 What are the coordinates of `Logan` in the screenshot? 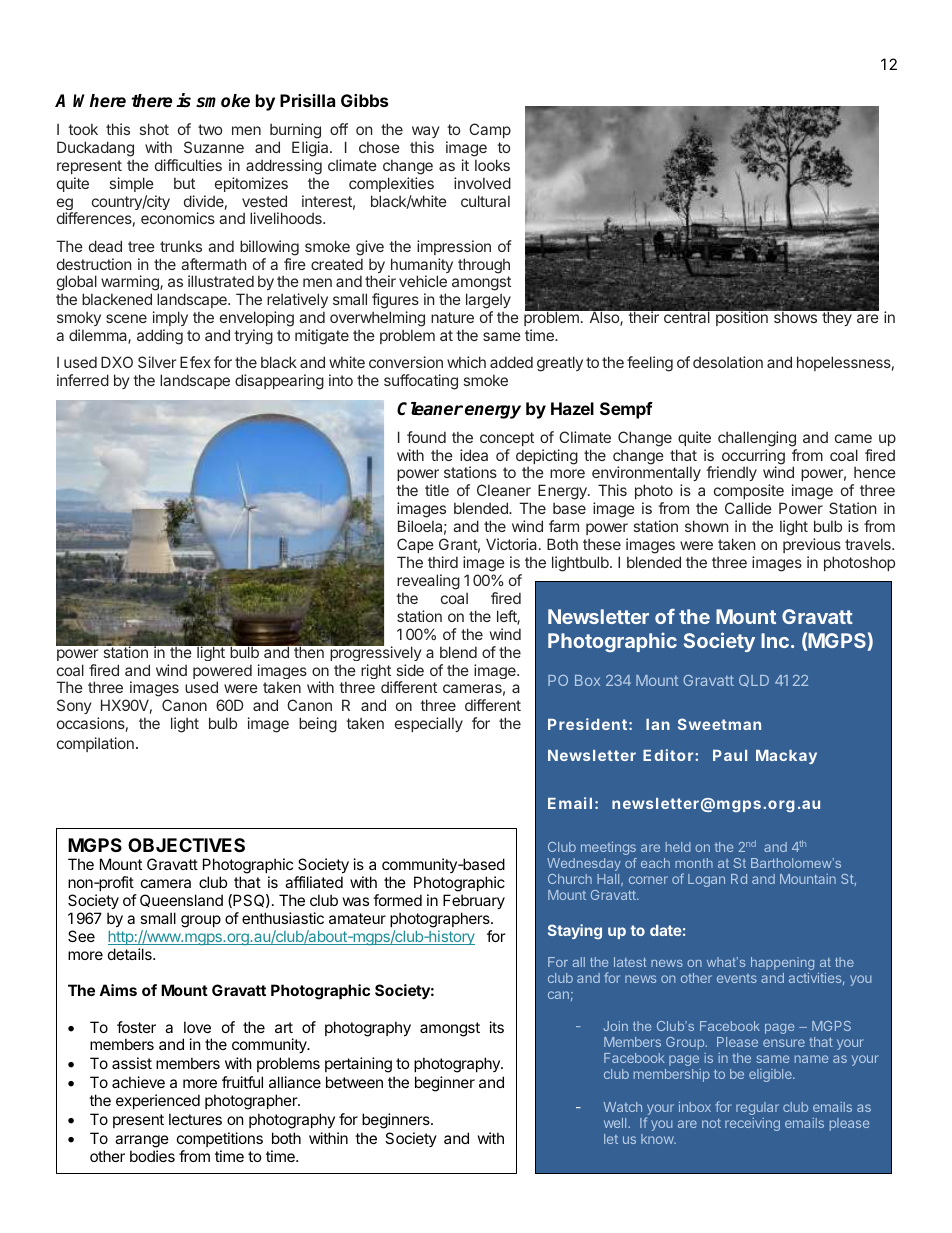 It's located at (706, 880).
